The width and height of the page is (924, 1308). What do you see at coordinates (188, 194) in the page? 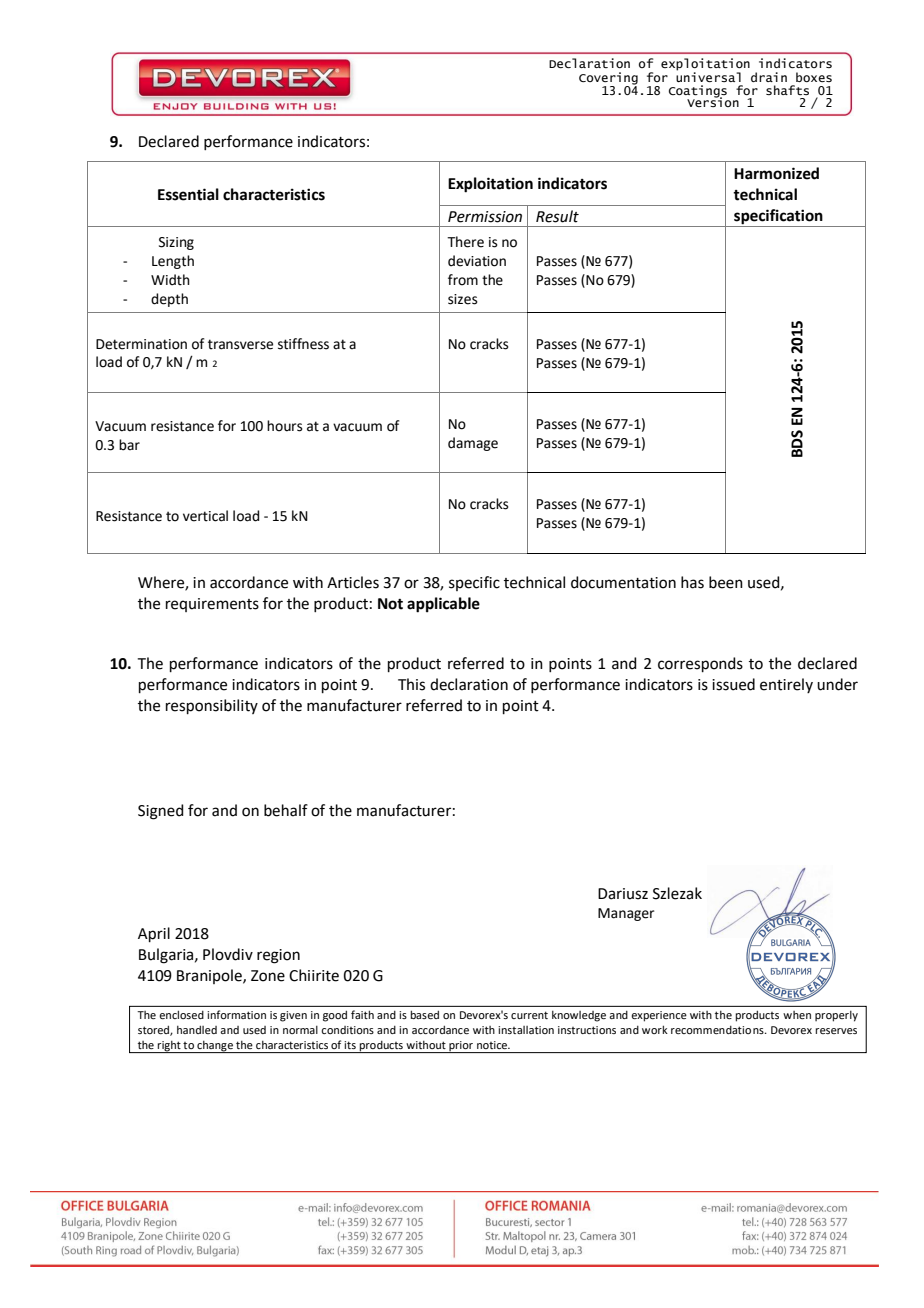
I see `Essential` at bounding box center [188, 194].
